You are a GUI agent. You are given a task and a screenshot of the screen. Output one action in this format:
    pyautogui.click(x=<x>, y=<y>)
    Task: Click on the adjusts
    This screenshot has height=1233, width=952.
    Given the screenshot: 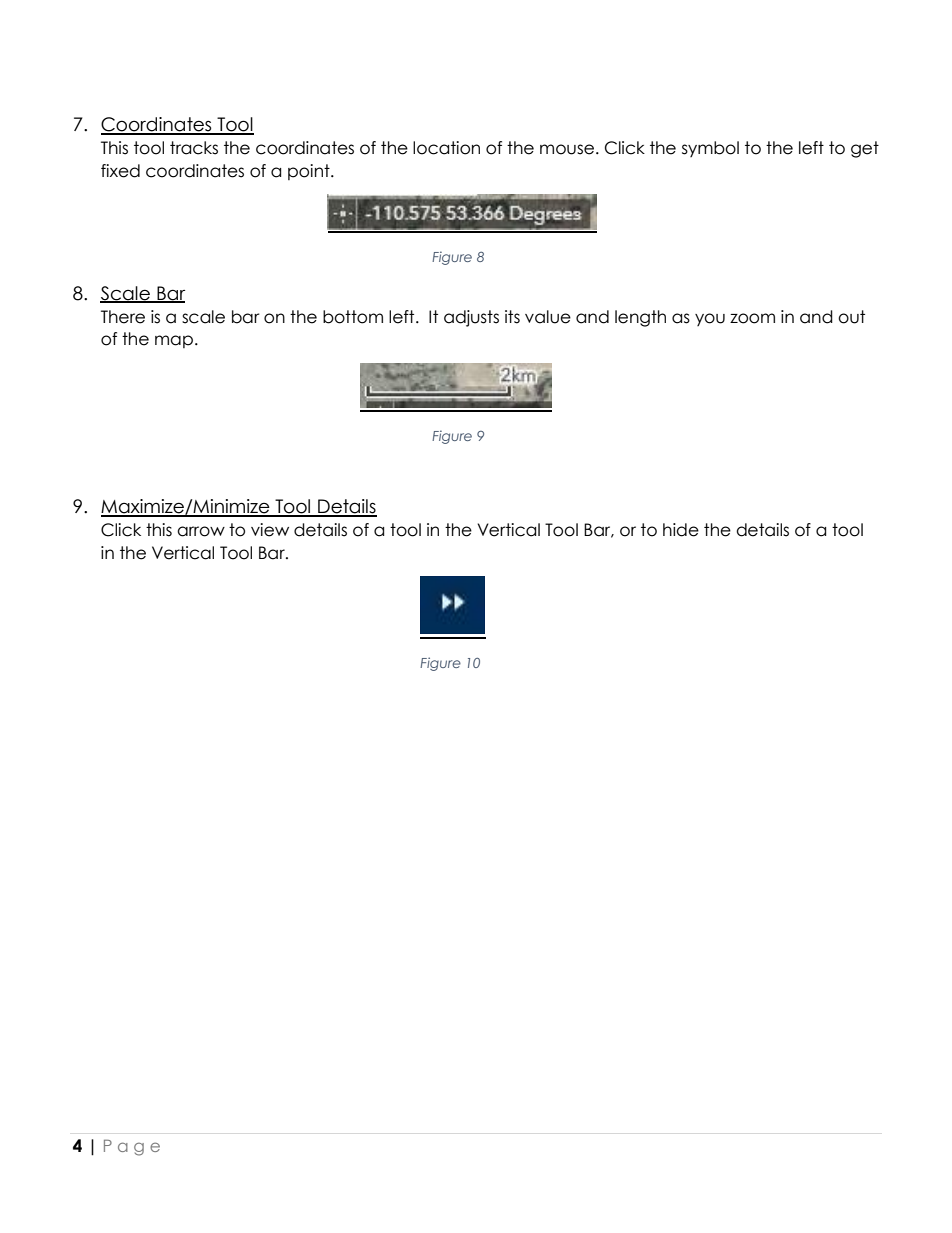 What is the action you would take?
    pyautogui.click(x=471, y=318)
